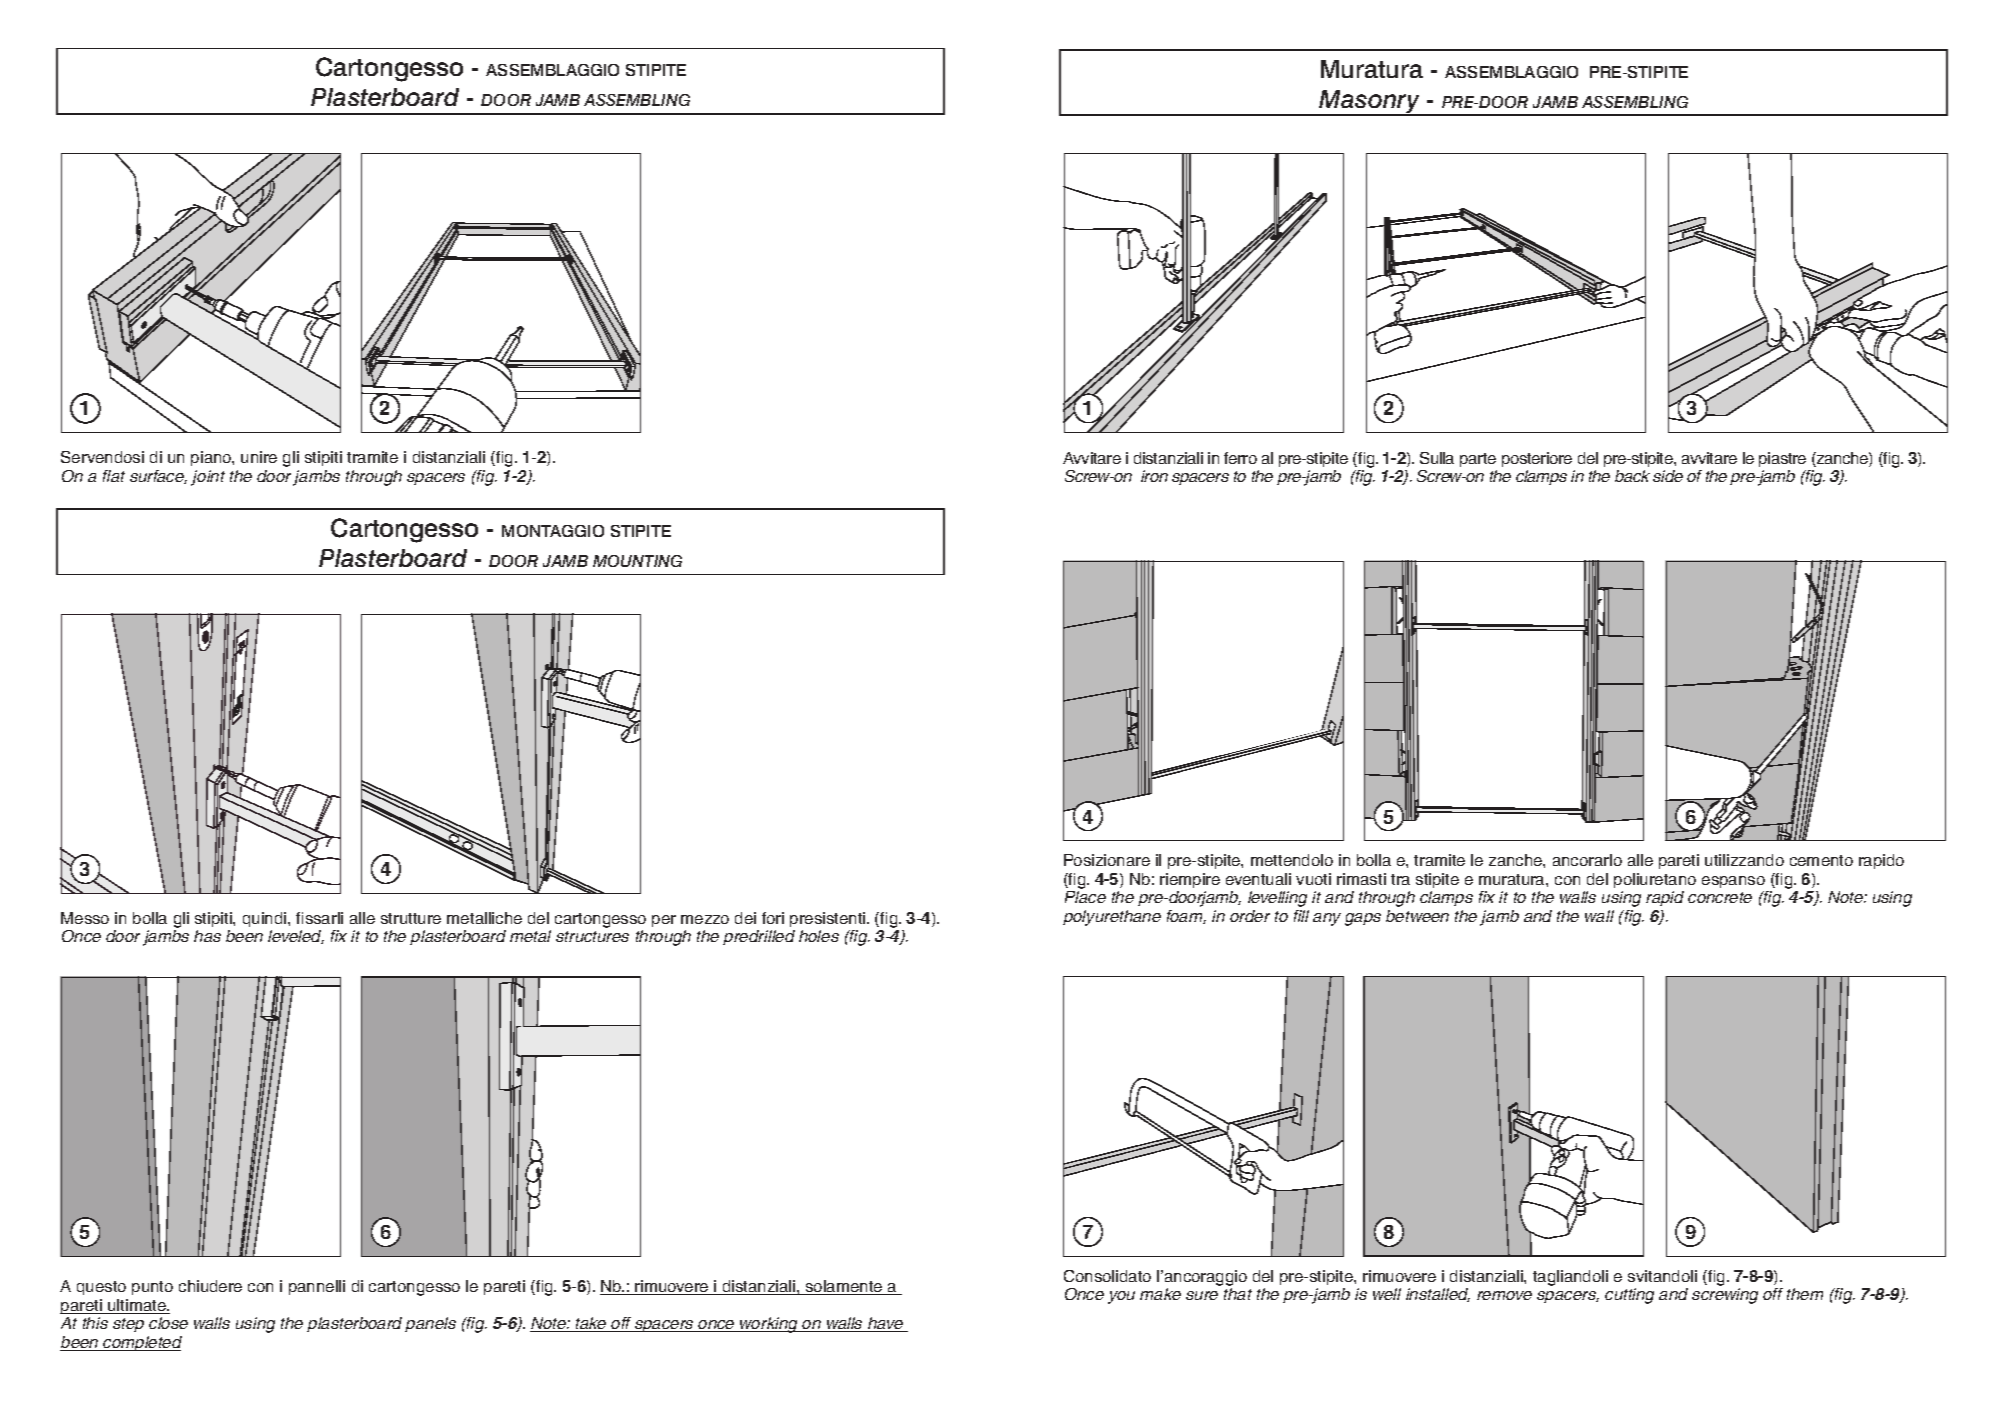 This screenshot has width=2006, height=1419. What do you see at coordinates (266, 919) in the screenshot?
I see `quindi` at bounding box center [266, 919].
